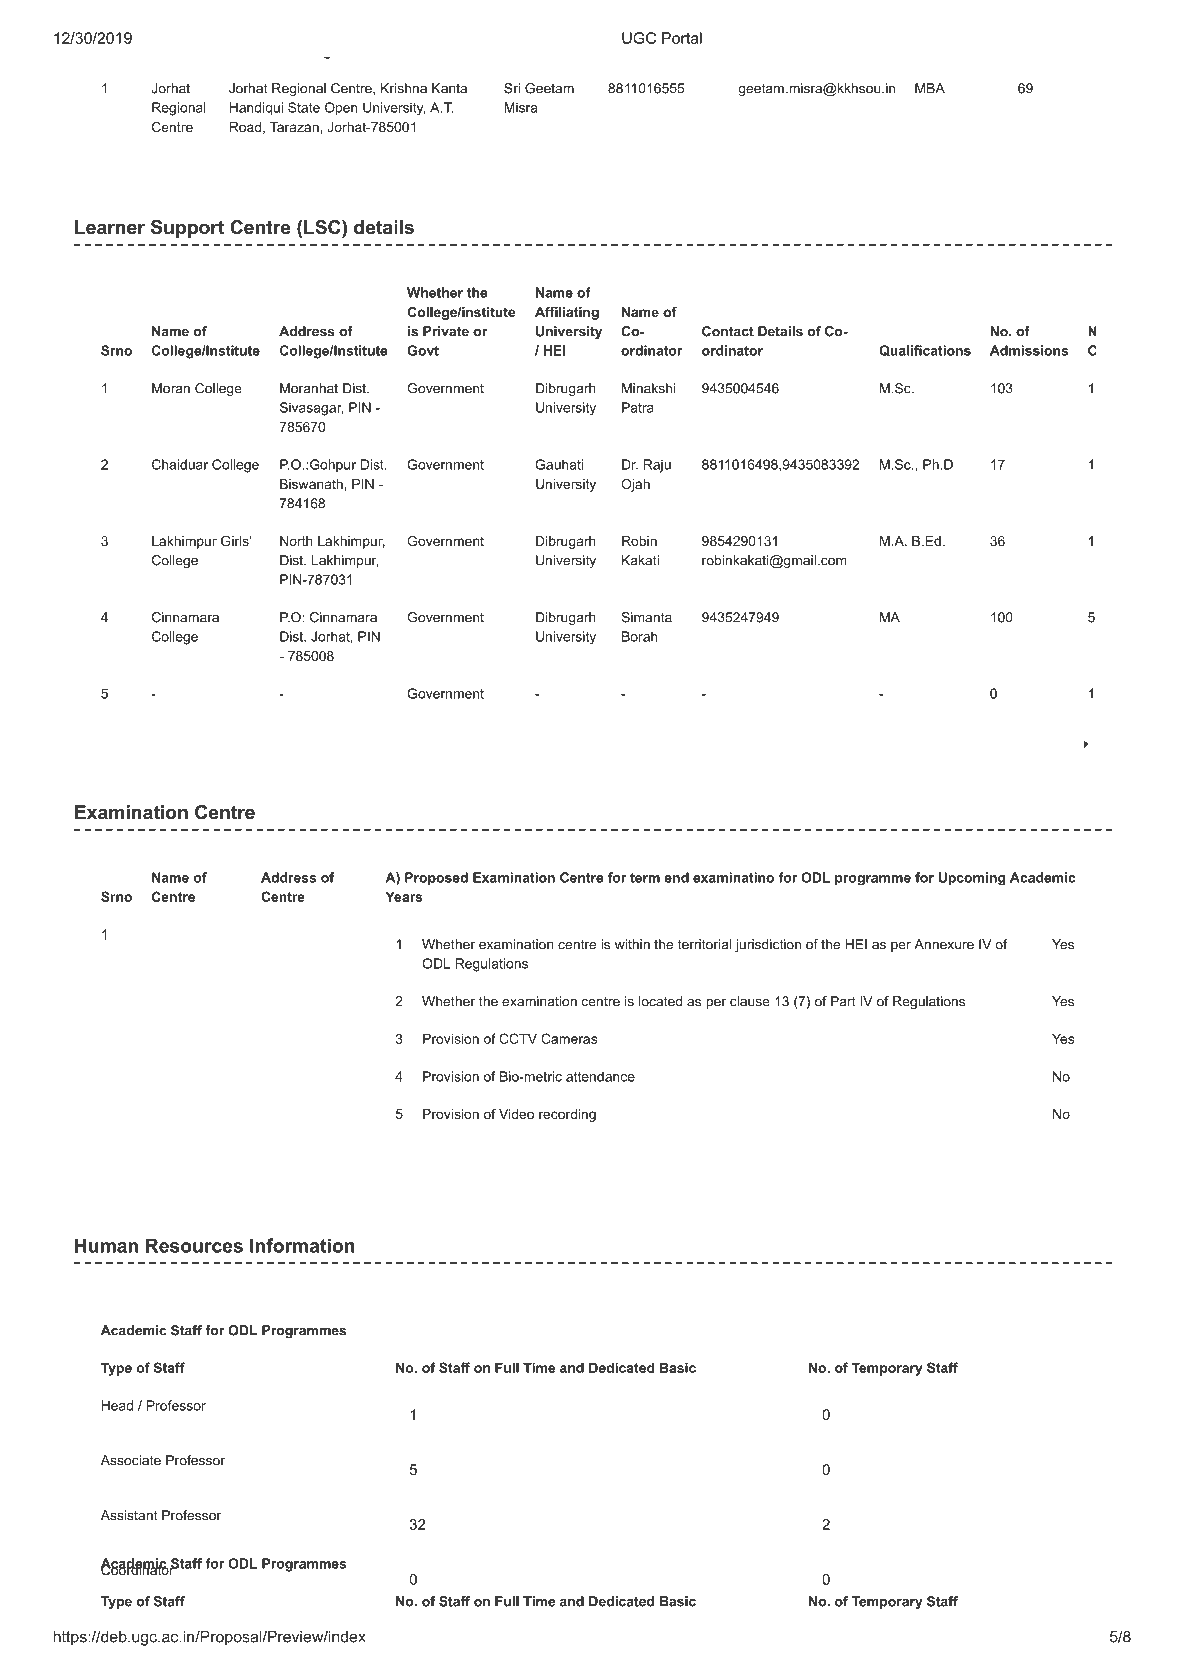  I want to click on clause, so click(750, 1001).
